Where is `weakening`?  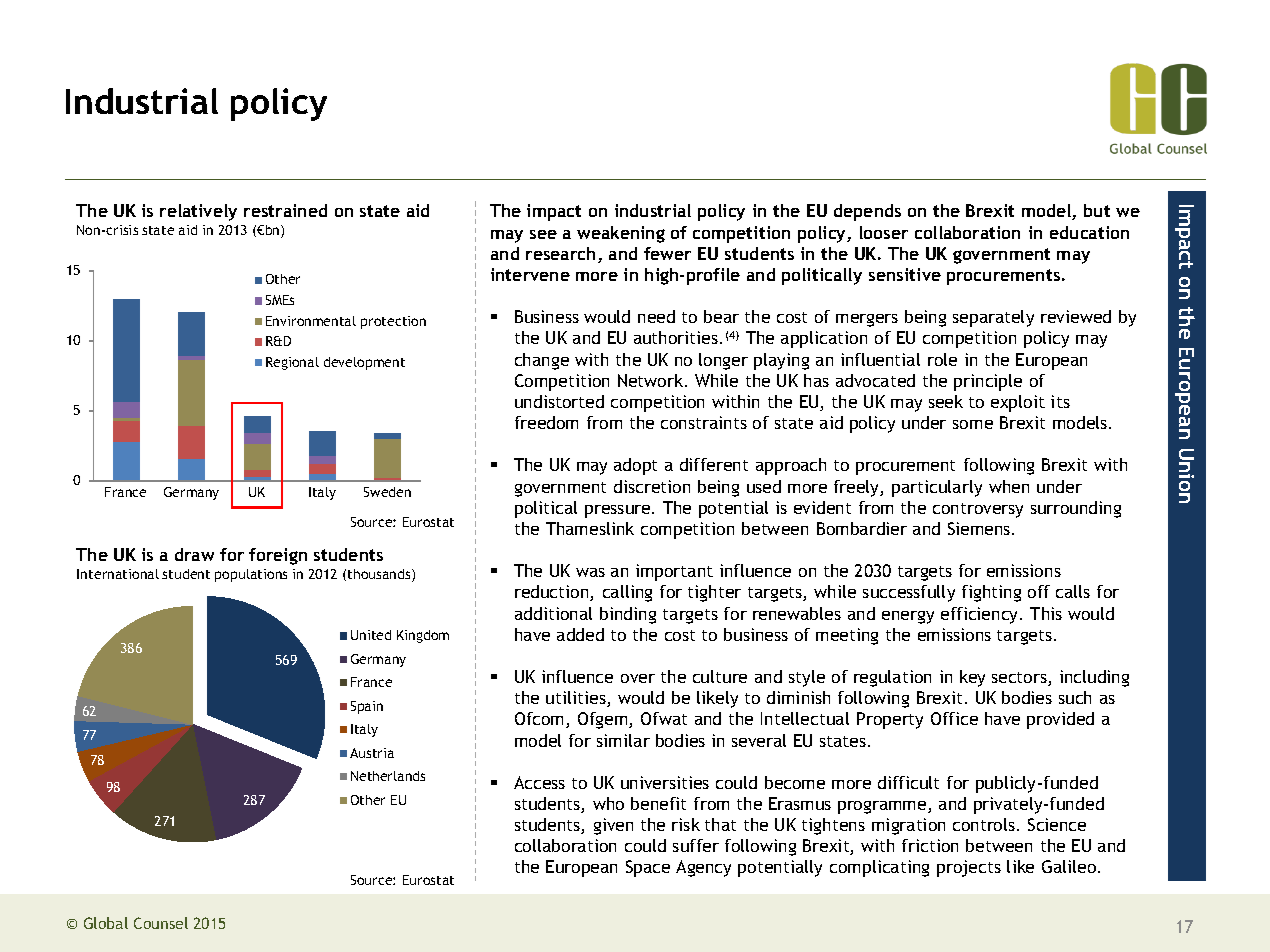 weakening is located at coordinates (621, 234).
